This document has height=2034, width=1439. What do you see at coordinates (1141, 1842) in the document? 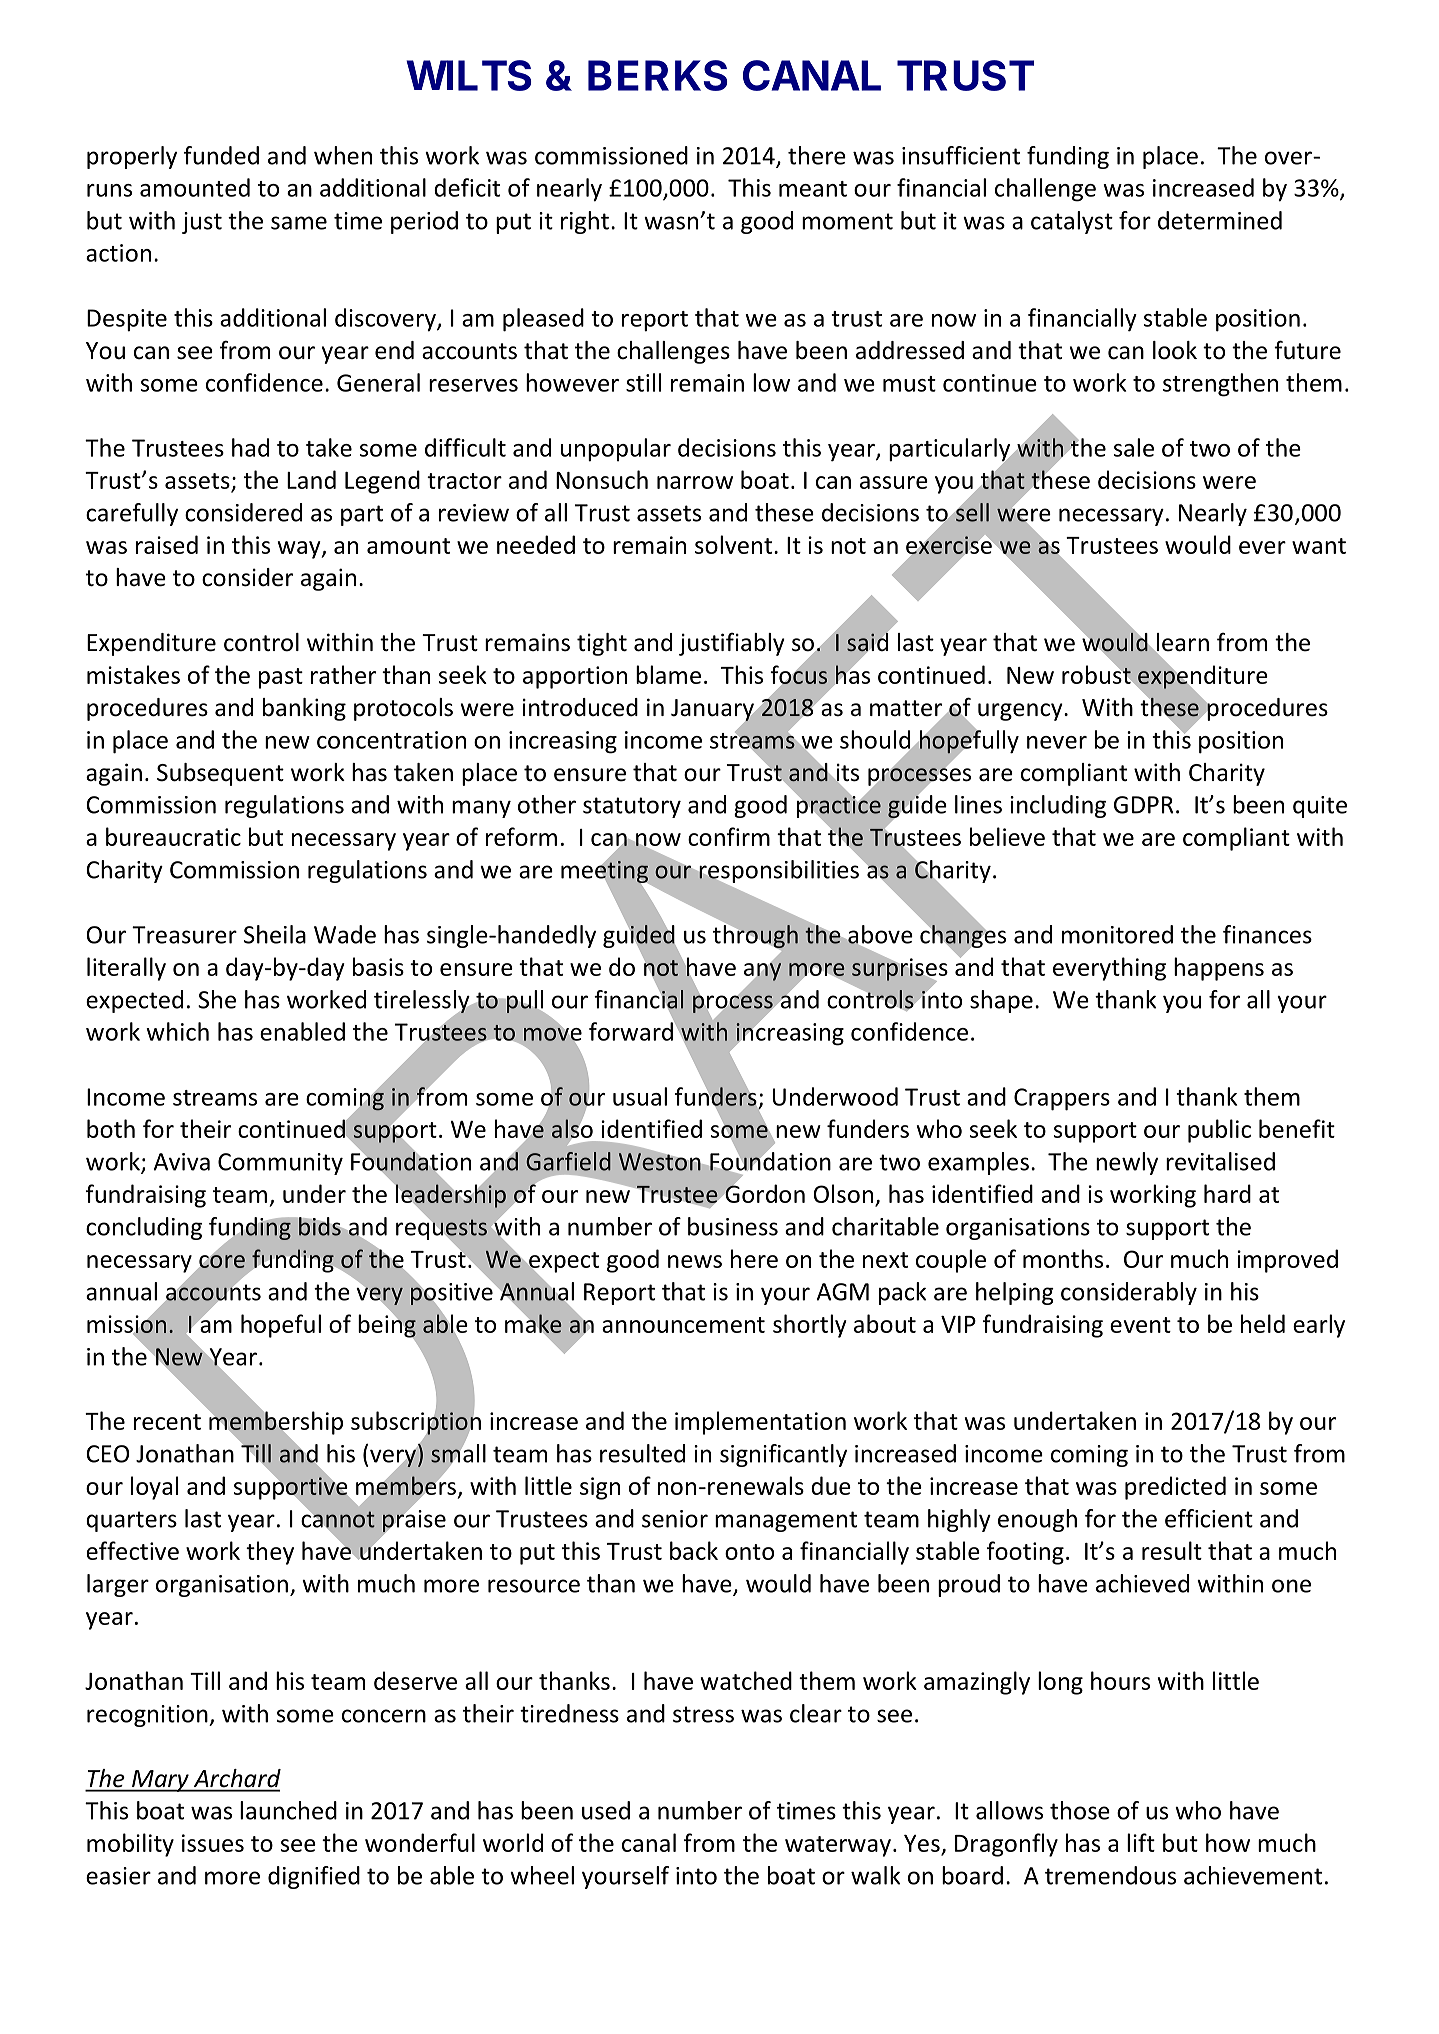
I see `lift` at bounding box center [1141, 1842].
